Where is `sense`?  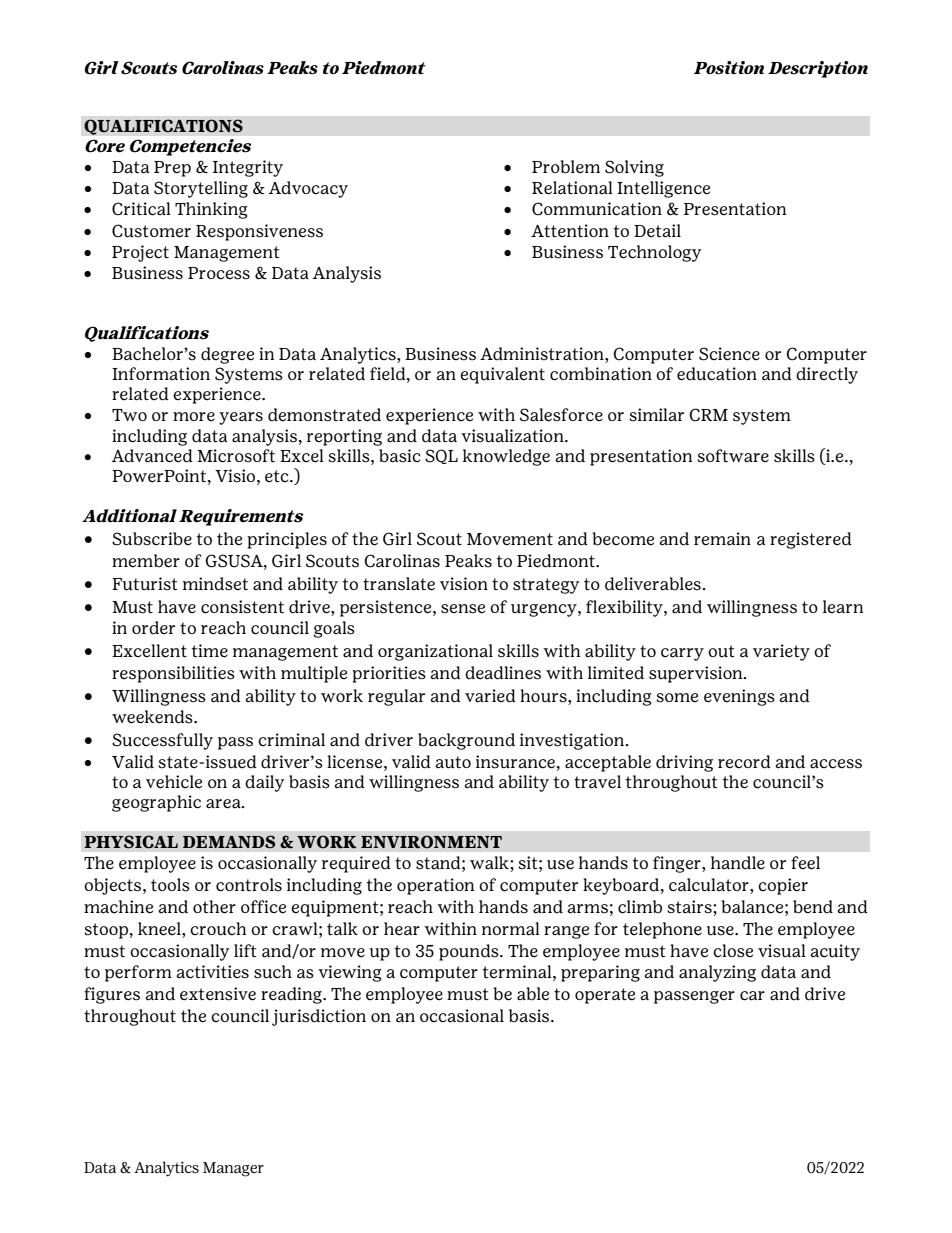 sense is located at coordinates (463, 609).
